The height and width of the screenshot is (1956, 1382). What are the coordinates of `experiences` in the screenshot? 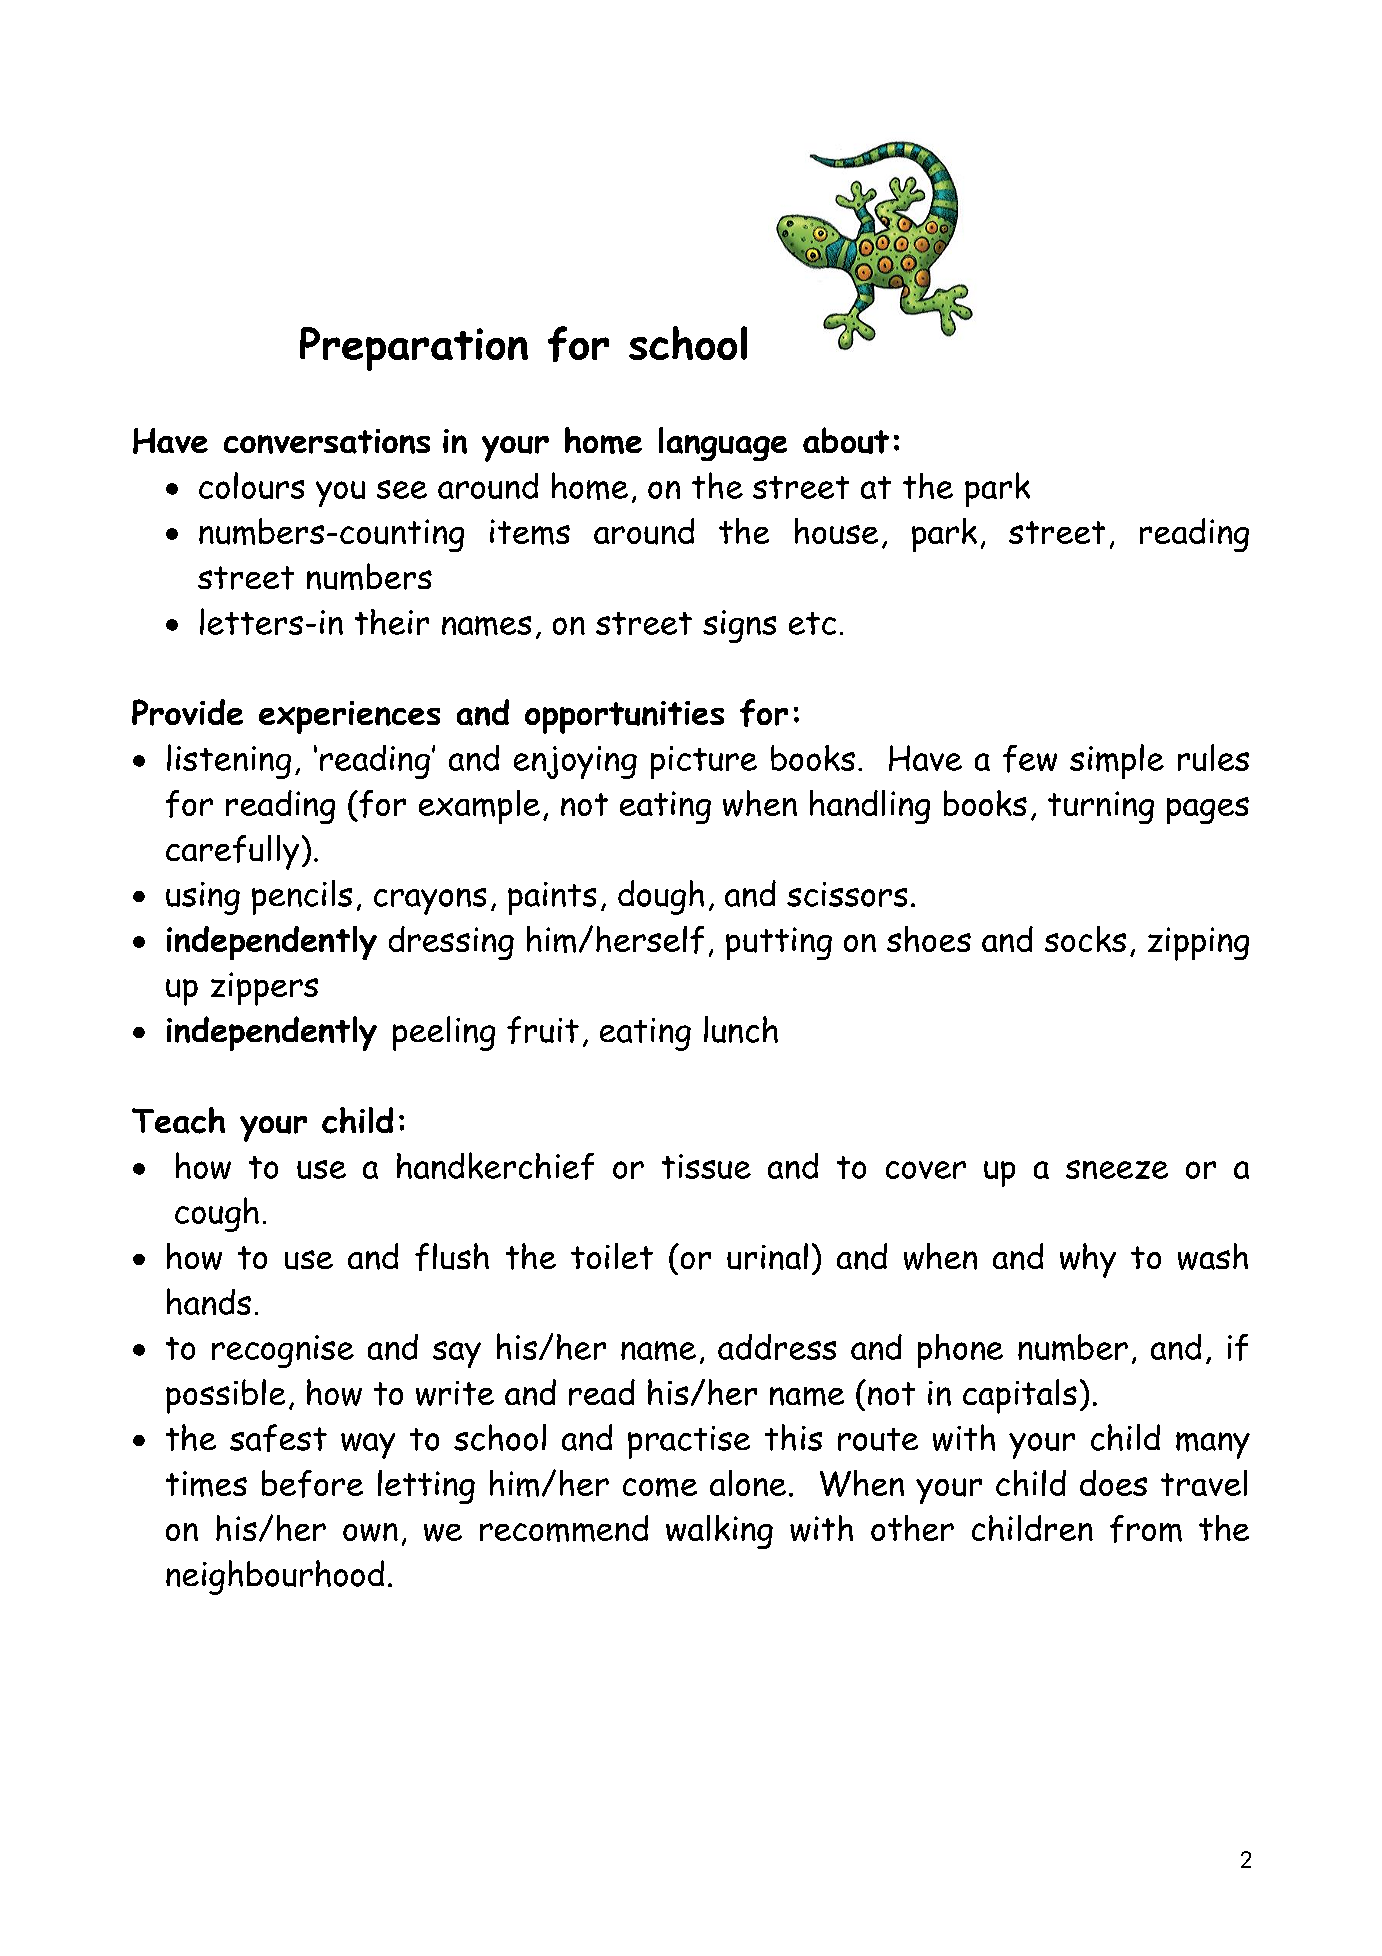 It's located at (349, 717).
